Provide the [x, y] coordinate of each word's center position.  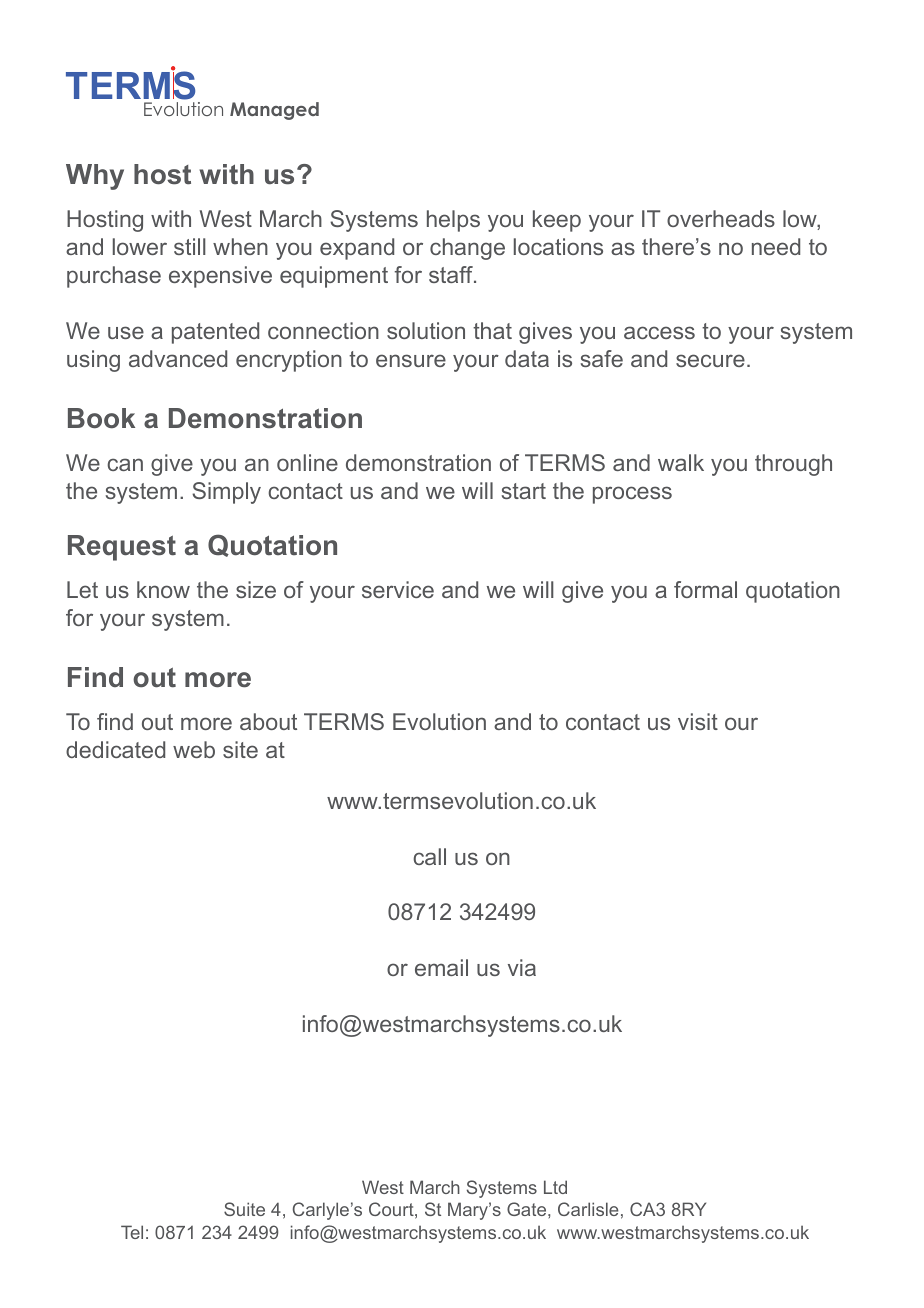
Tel [132, 1232]
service [398, 589]
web [194, 749]
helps [453, 221]
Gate [528, 1209]
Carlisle [588, 1209]
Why [95, 177]
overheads [721, 218]
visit [698, 721]
